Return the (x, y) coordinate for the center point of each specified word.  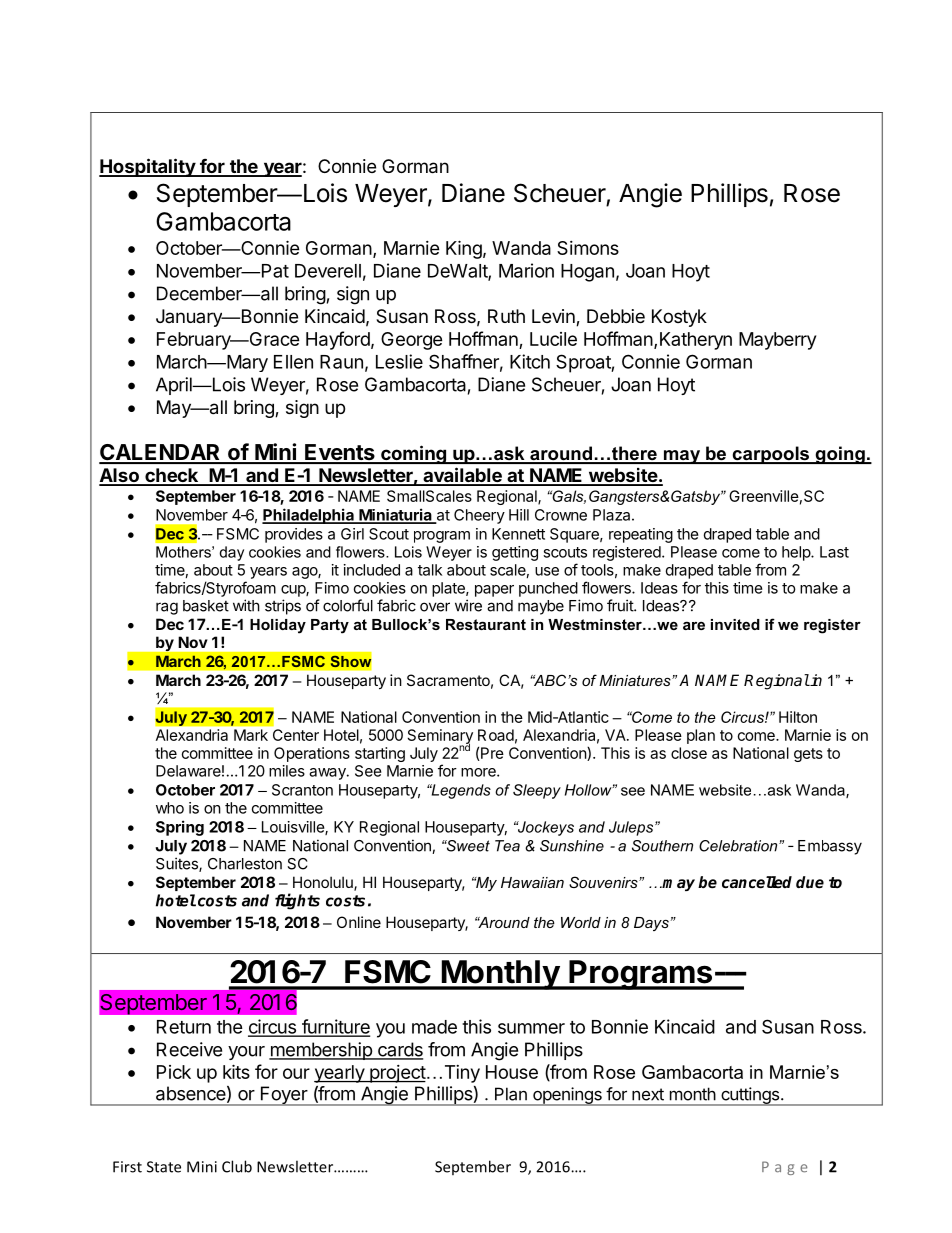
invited (735, 624)
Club (237, 1166)
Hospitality (148, 167)
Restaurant (486, 624)
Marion (526, 270)
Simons (588, 248)
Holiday (278, 626)
